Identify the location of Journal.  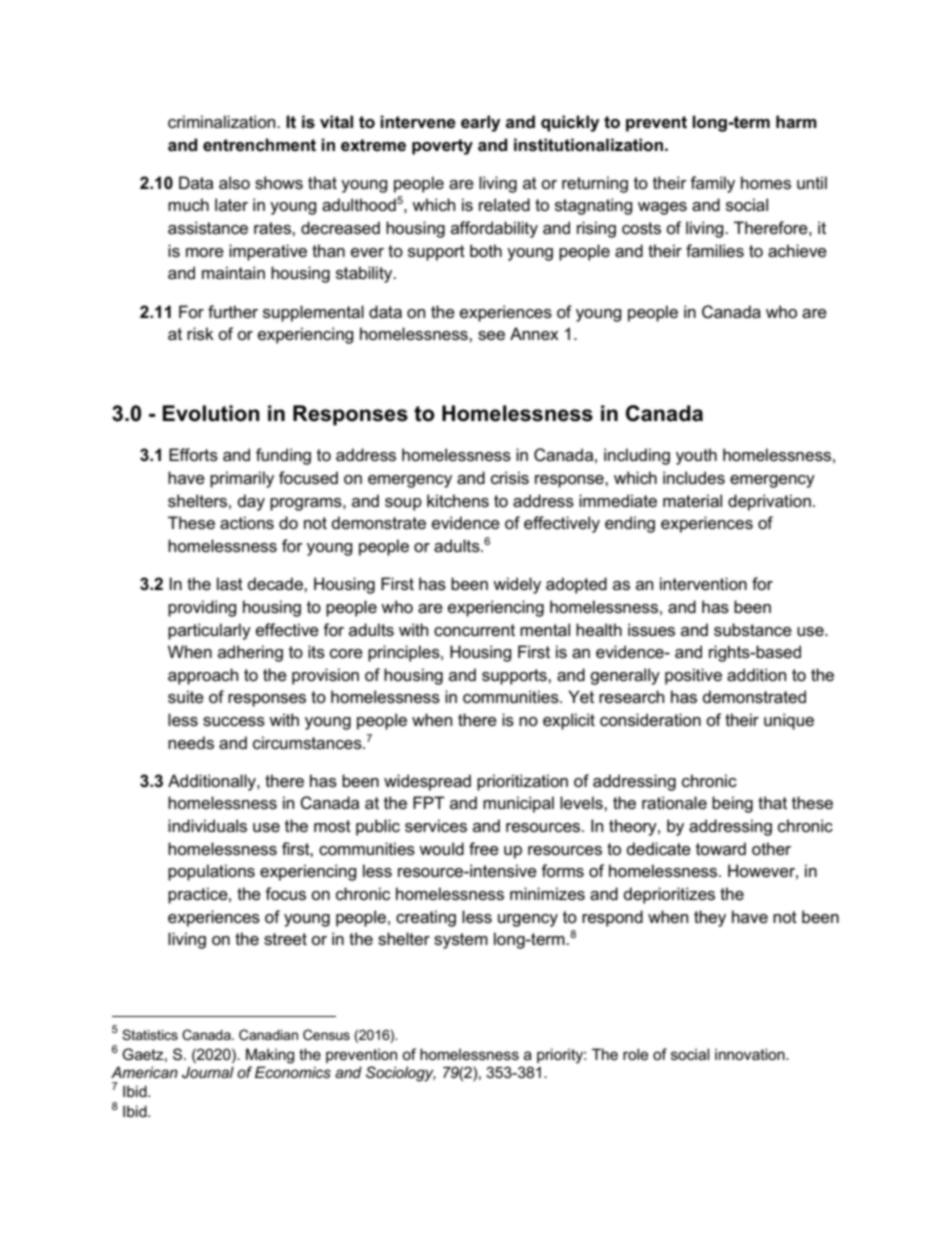
(208, 1072).
